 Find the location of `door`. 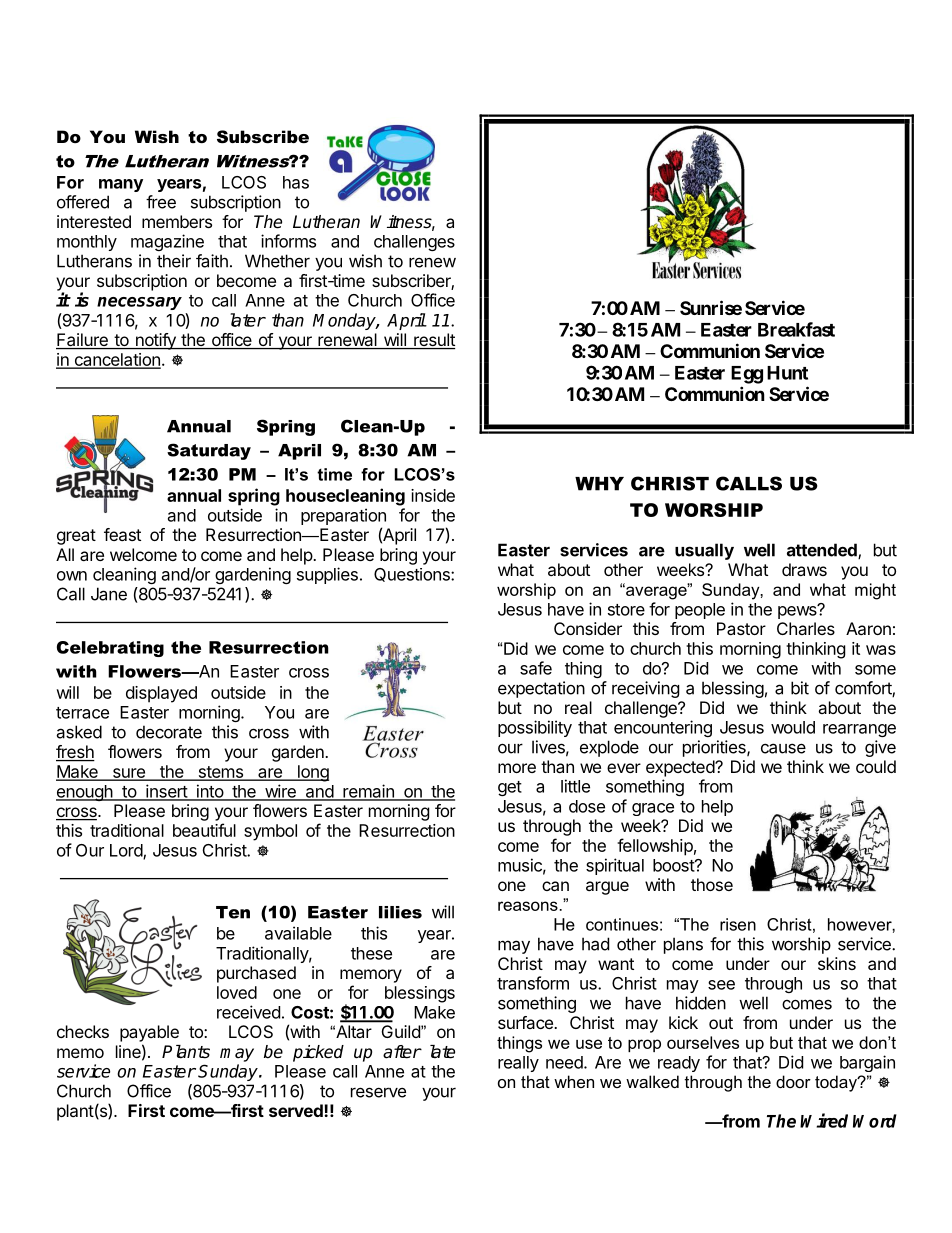

door is located at coordinates (793, 1081).
